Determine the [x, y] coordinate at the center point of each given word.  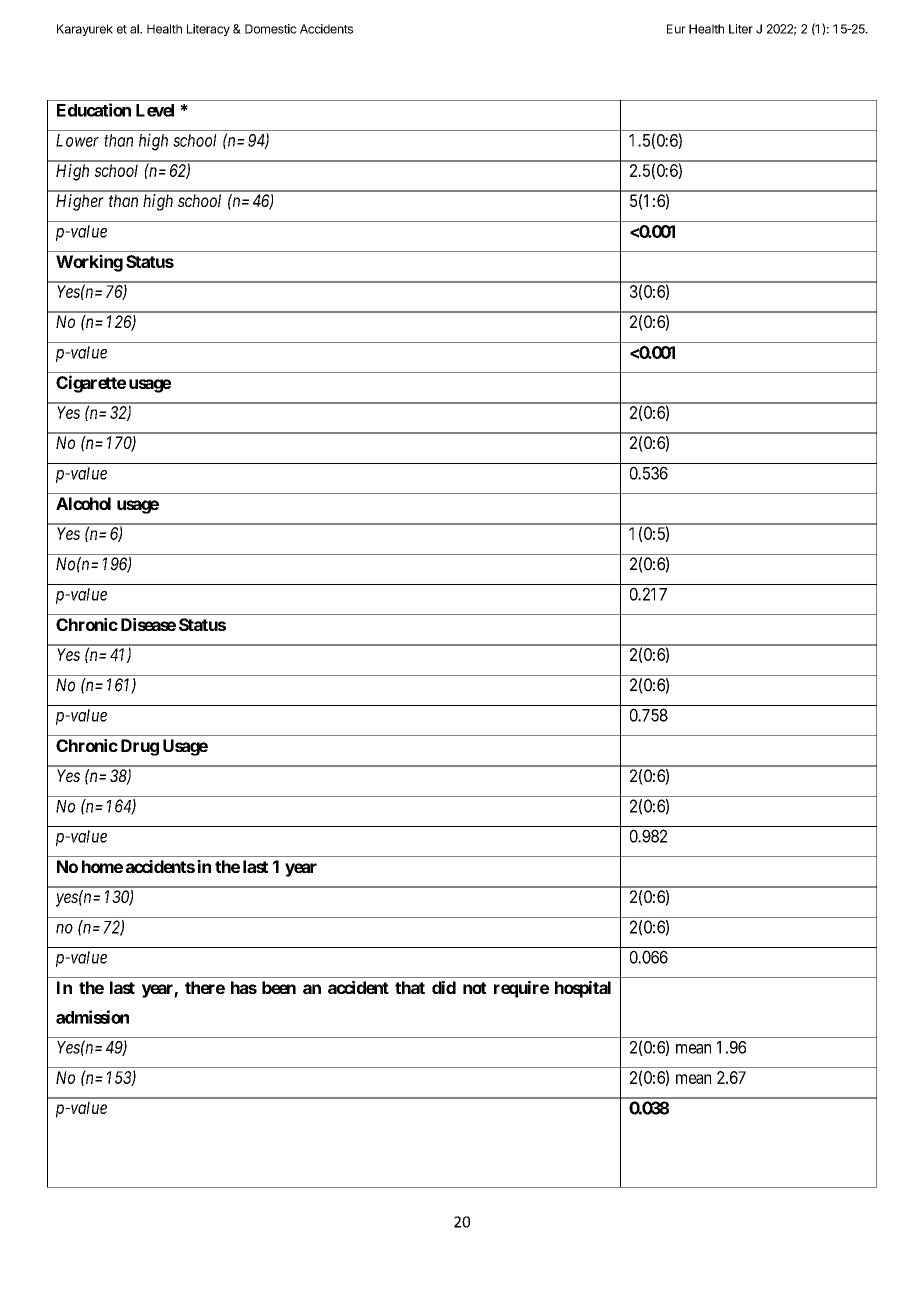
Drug [140, 747]
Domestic [271, 29]
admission [92, 1017]
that [410, 987]
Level [155, 110]
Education [94, 110]
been [279, 987]
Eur [676, 29]
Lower [77, 140]
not [475, 988]
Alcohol [83, 503]
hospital [583, 989]
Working [89, 263]
